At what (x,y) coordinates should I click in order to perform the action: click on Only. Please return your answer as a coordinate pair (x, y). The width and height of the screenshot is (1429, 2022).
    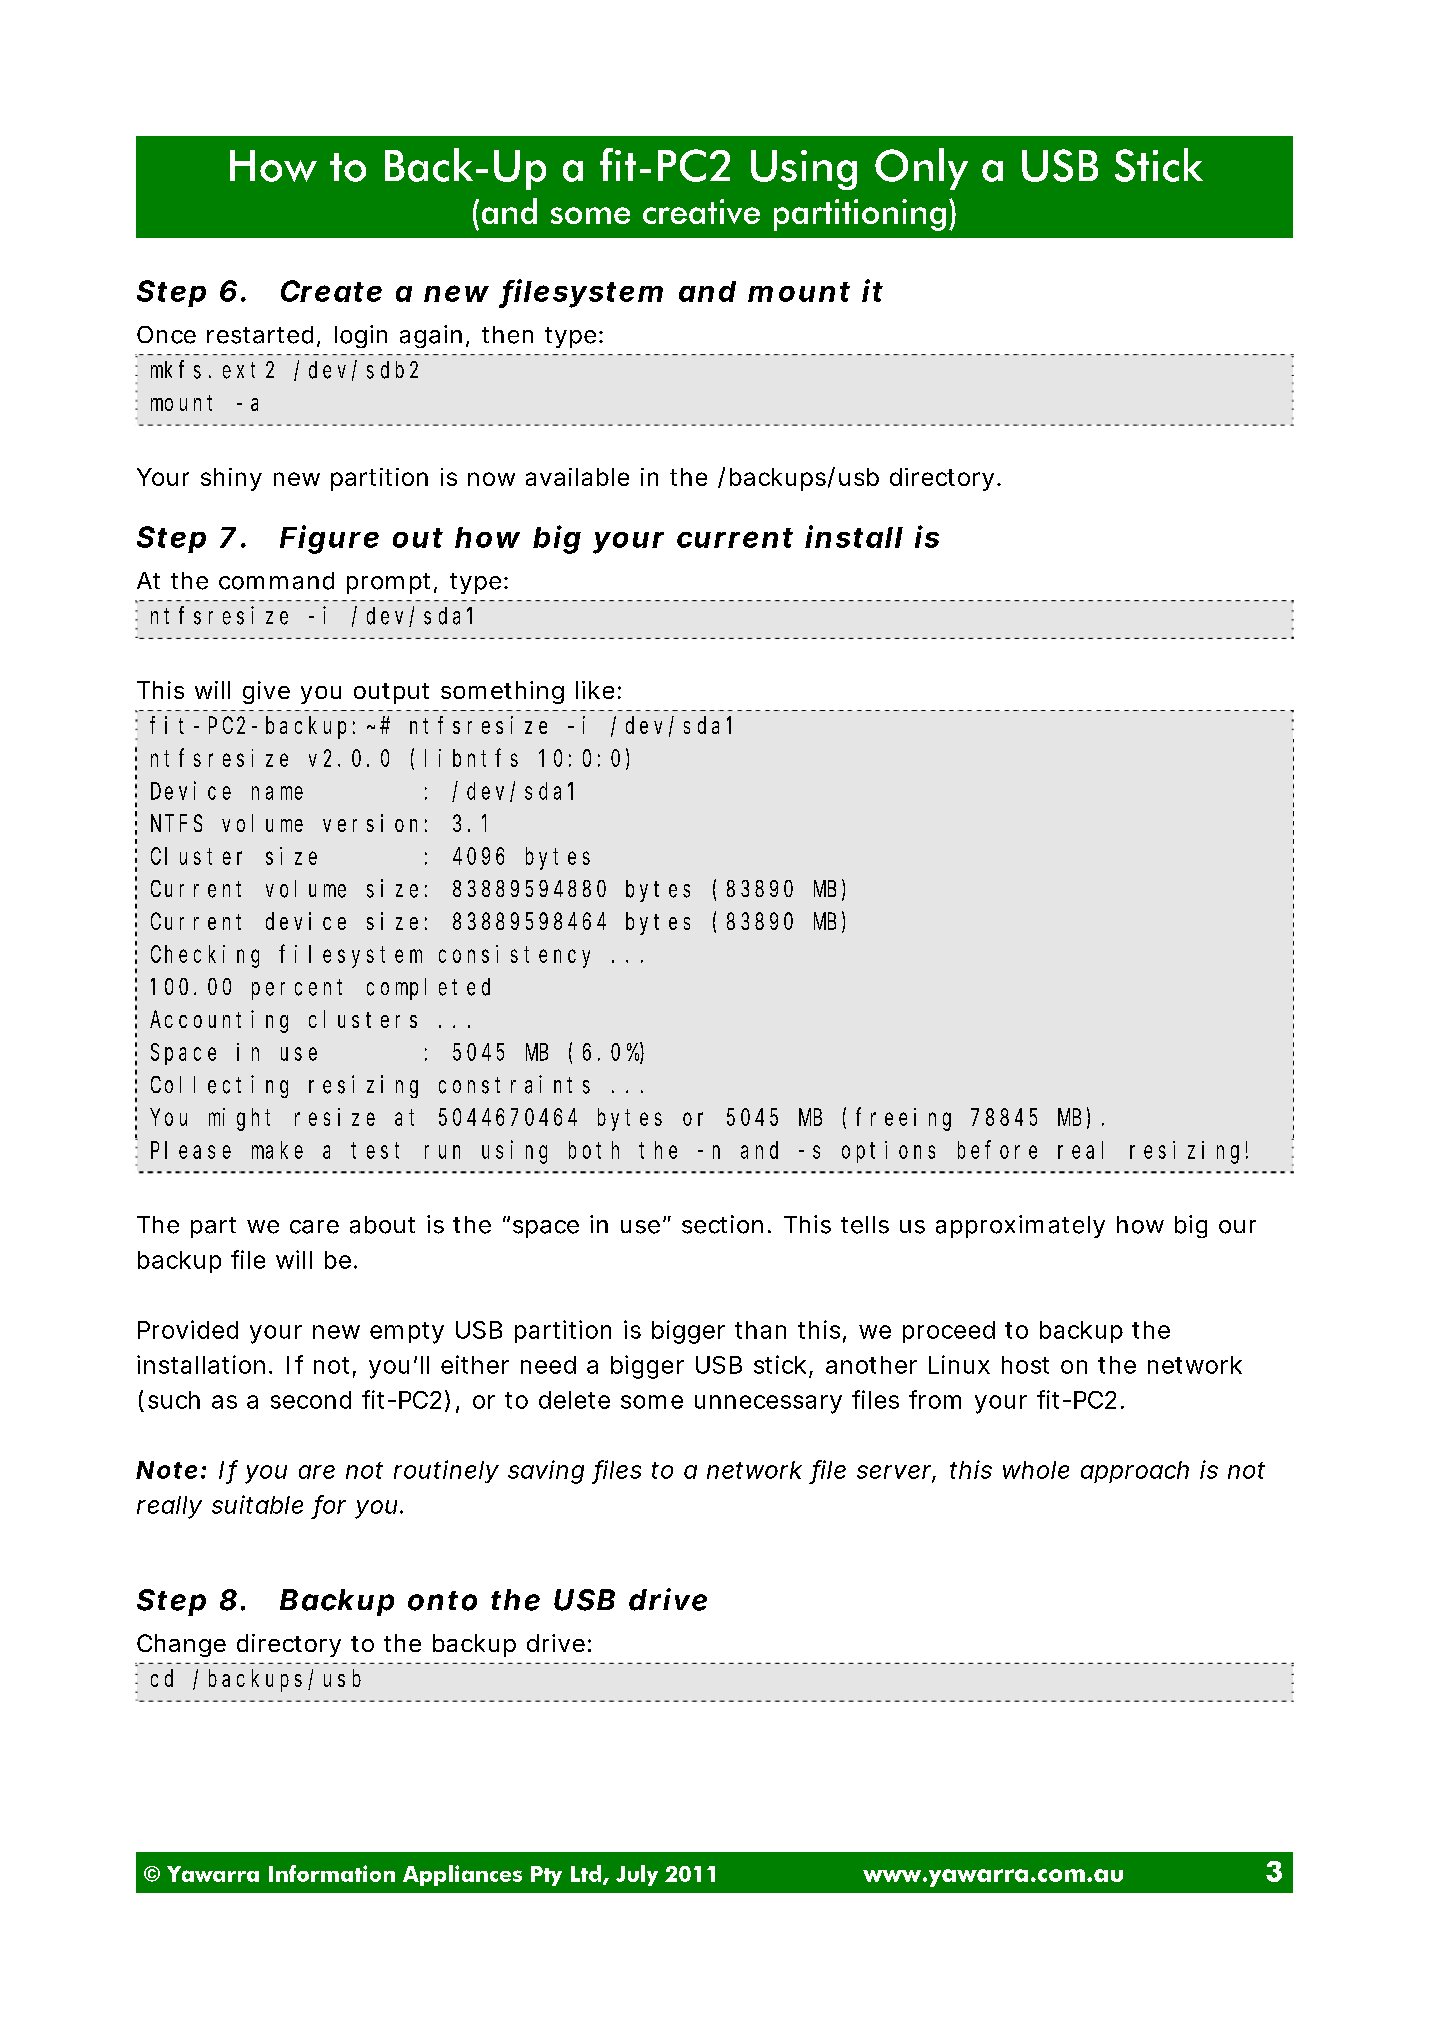
    Looking at the image, I should click on (921, 169).
